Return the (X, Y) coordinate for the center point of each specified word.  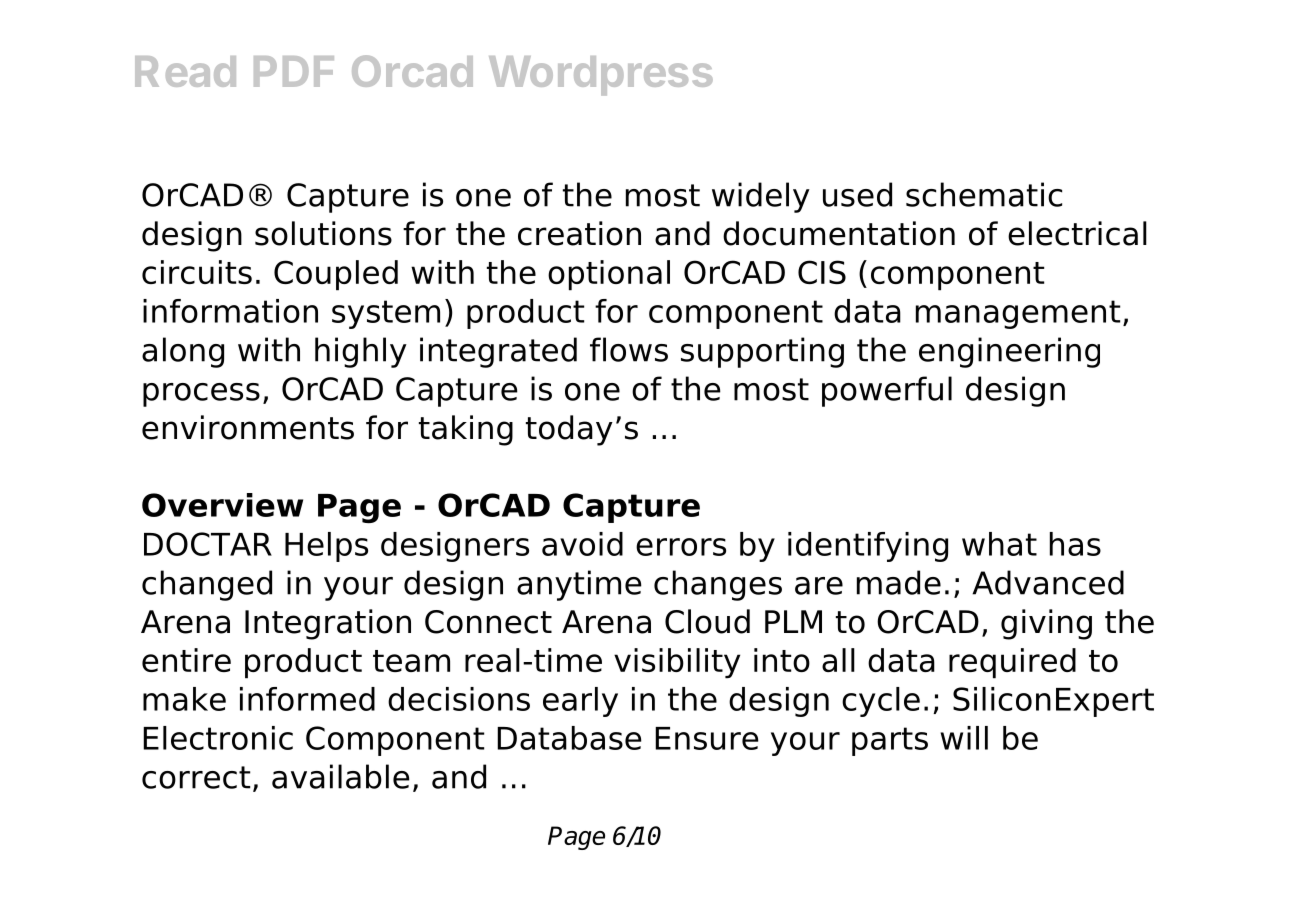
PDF (294, 71)
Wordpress (601, 75)
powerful (887, 391)
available (341, 776)
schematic (984, 194)
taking (466, 430)
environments (248, 427)
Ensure (707, 738)
